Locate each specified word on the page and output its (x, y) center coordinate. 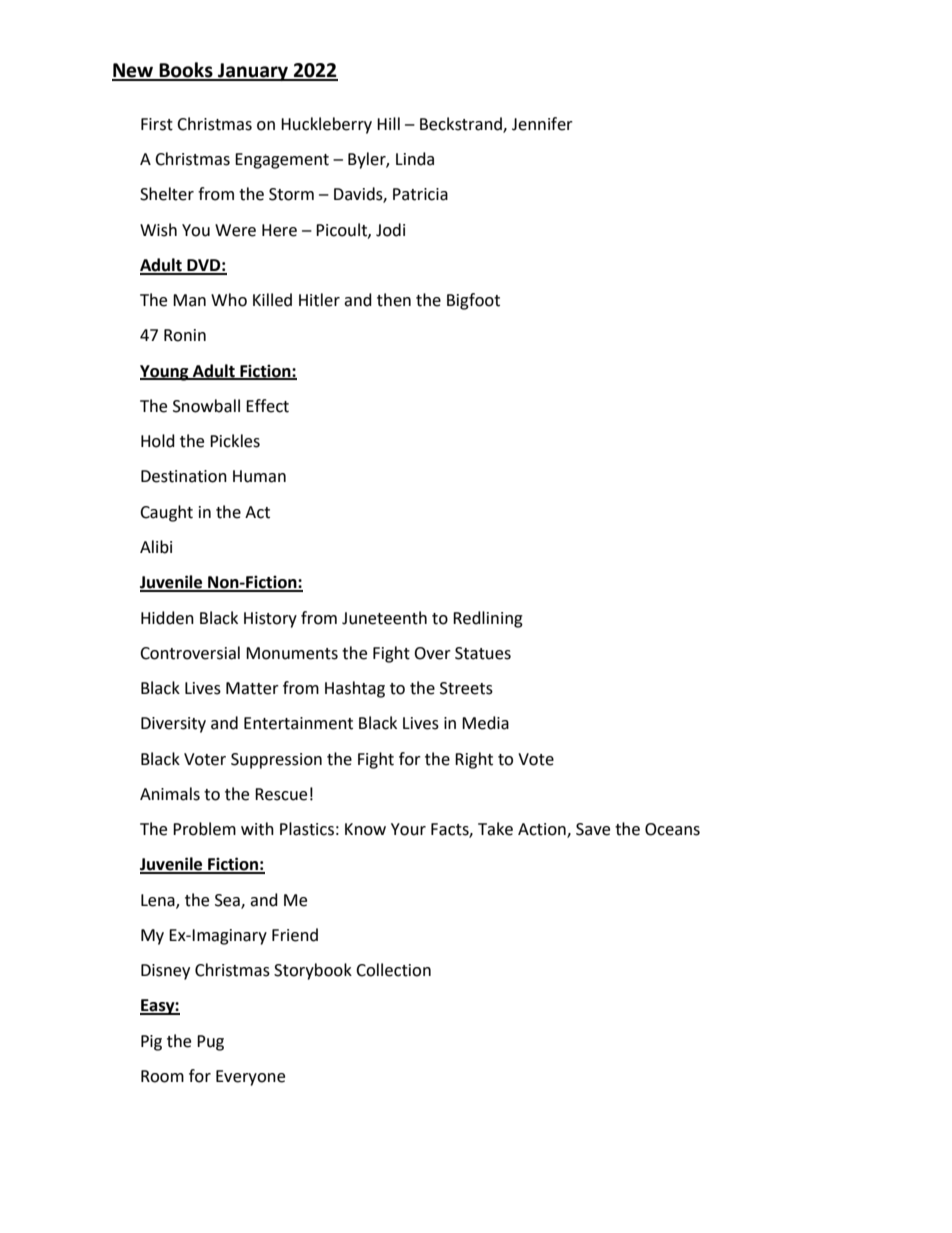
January (253, 72)
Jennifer (542, 124)
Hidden (167, 618)
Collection (393, 970)
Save (593, 829)
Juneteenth (384, 618)
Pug (210, 1043)
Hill (388, 123)
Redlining (488, 619)
